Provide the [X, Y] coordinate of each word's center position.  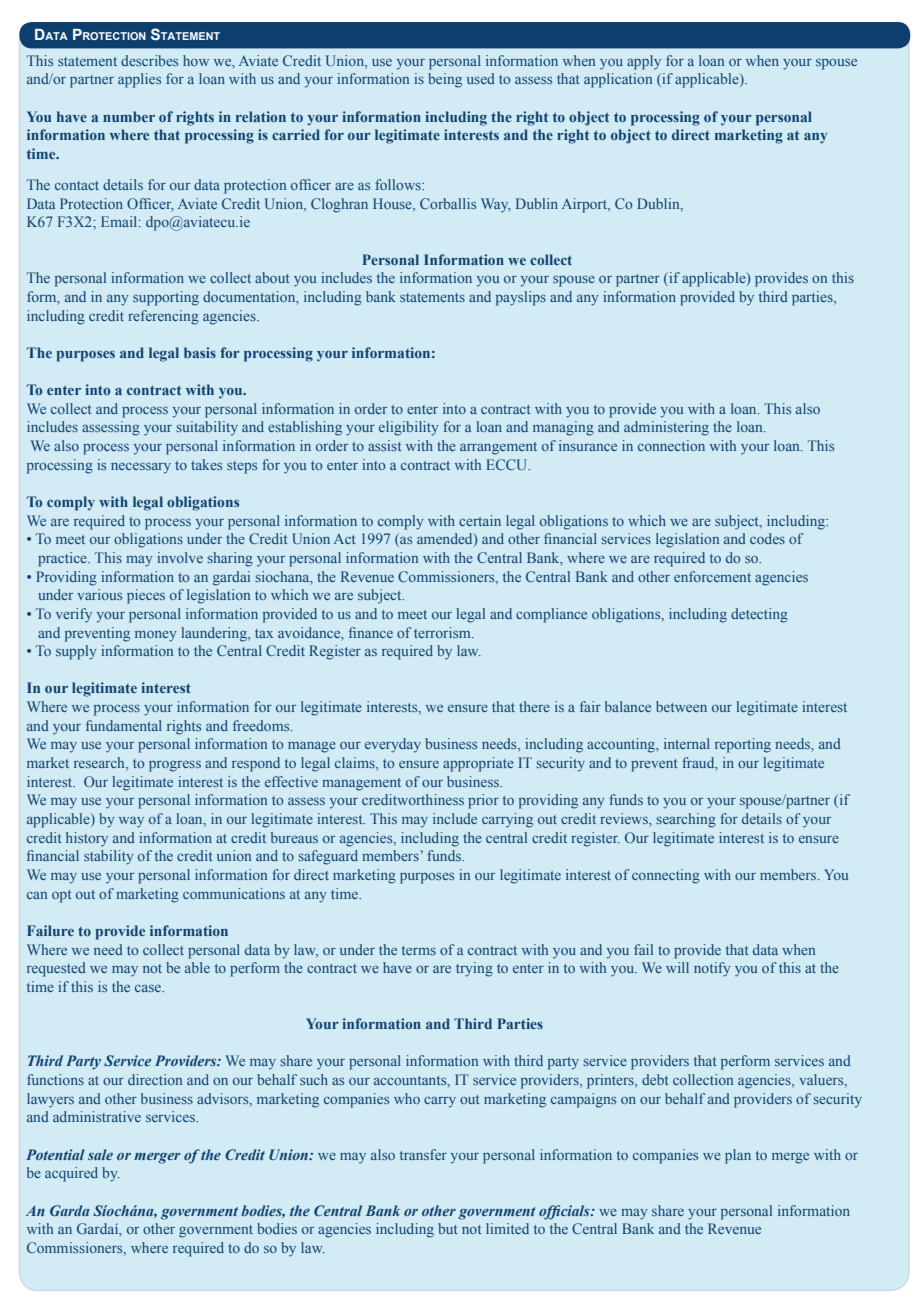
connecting [666, 876]
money [156, 636]
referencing [163, 317]
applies [139, 80]
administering [666, 428]
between [681, 706]
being [445, 80]
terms [419, 950]
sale [100, 1154]
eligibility [409, 428]
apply [644, 62]
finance [371, 632]
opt [62, 896]
